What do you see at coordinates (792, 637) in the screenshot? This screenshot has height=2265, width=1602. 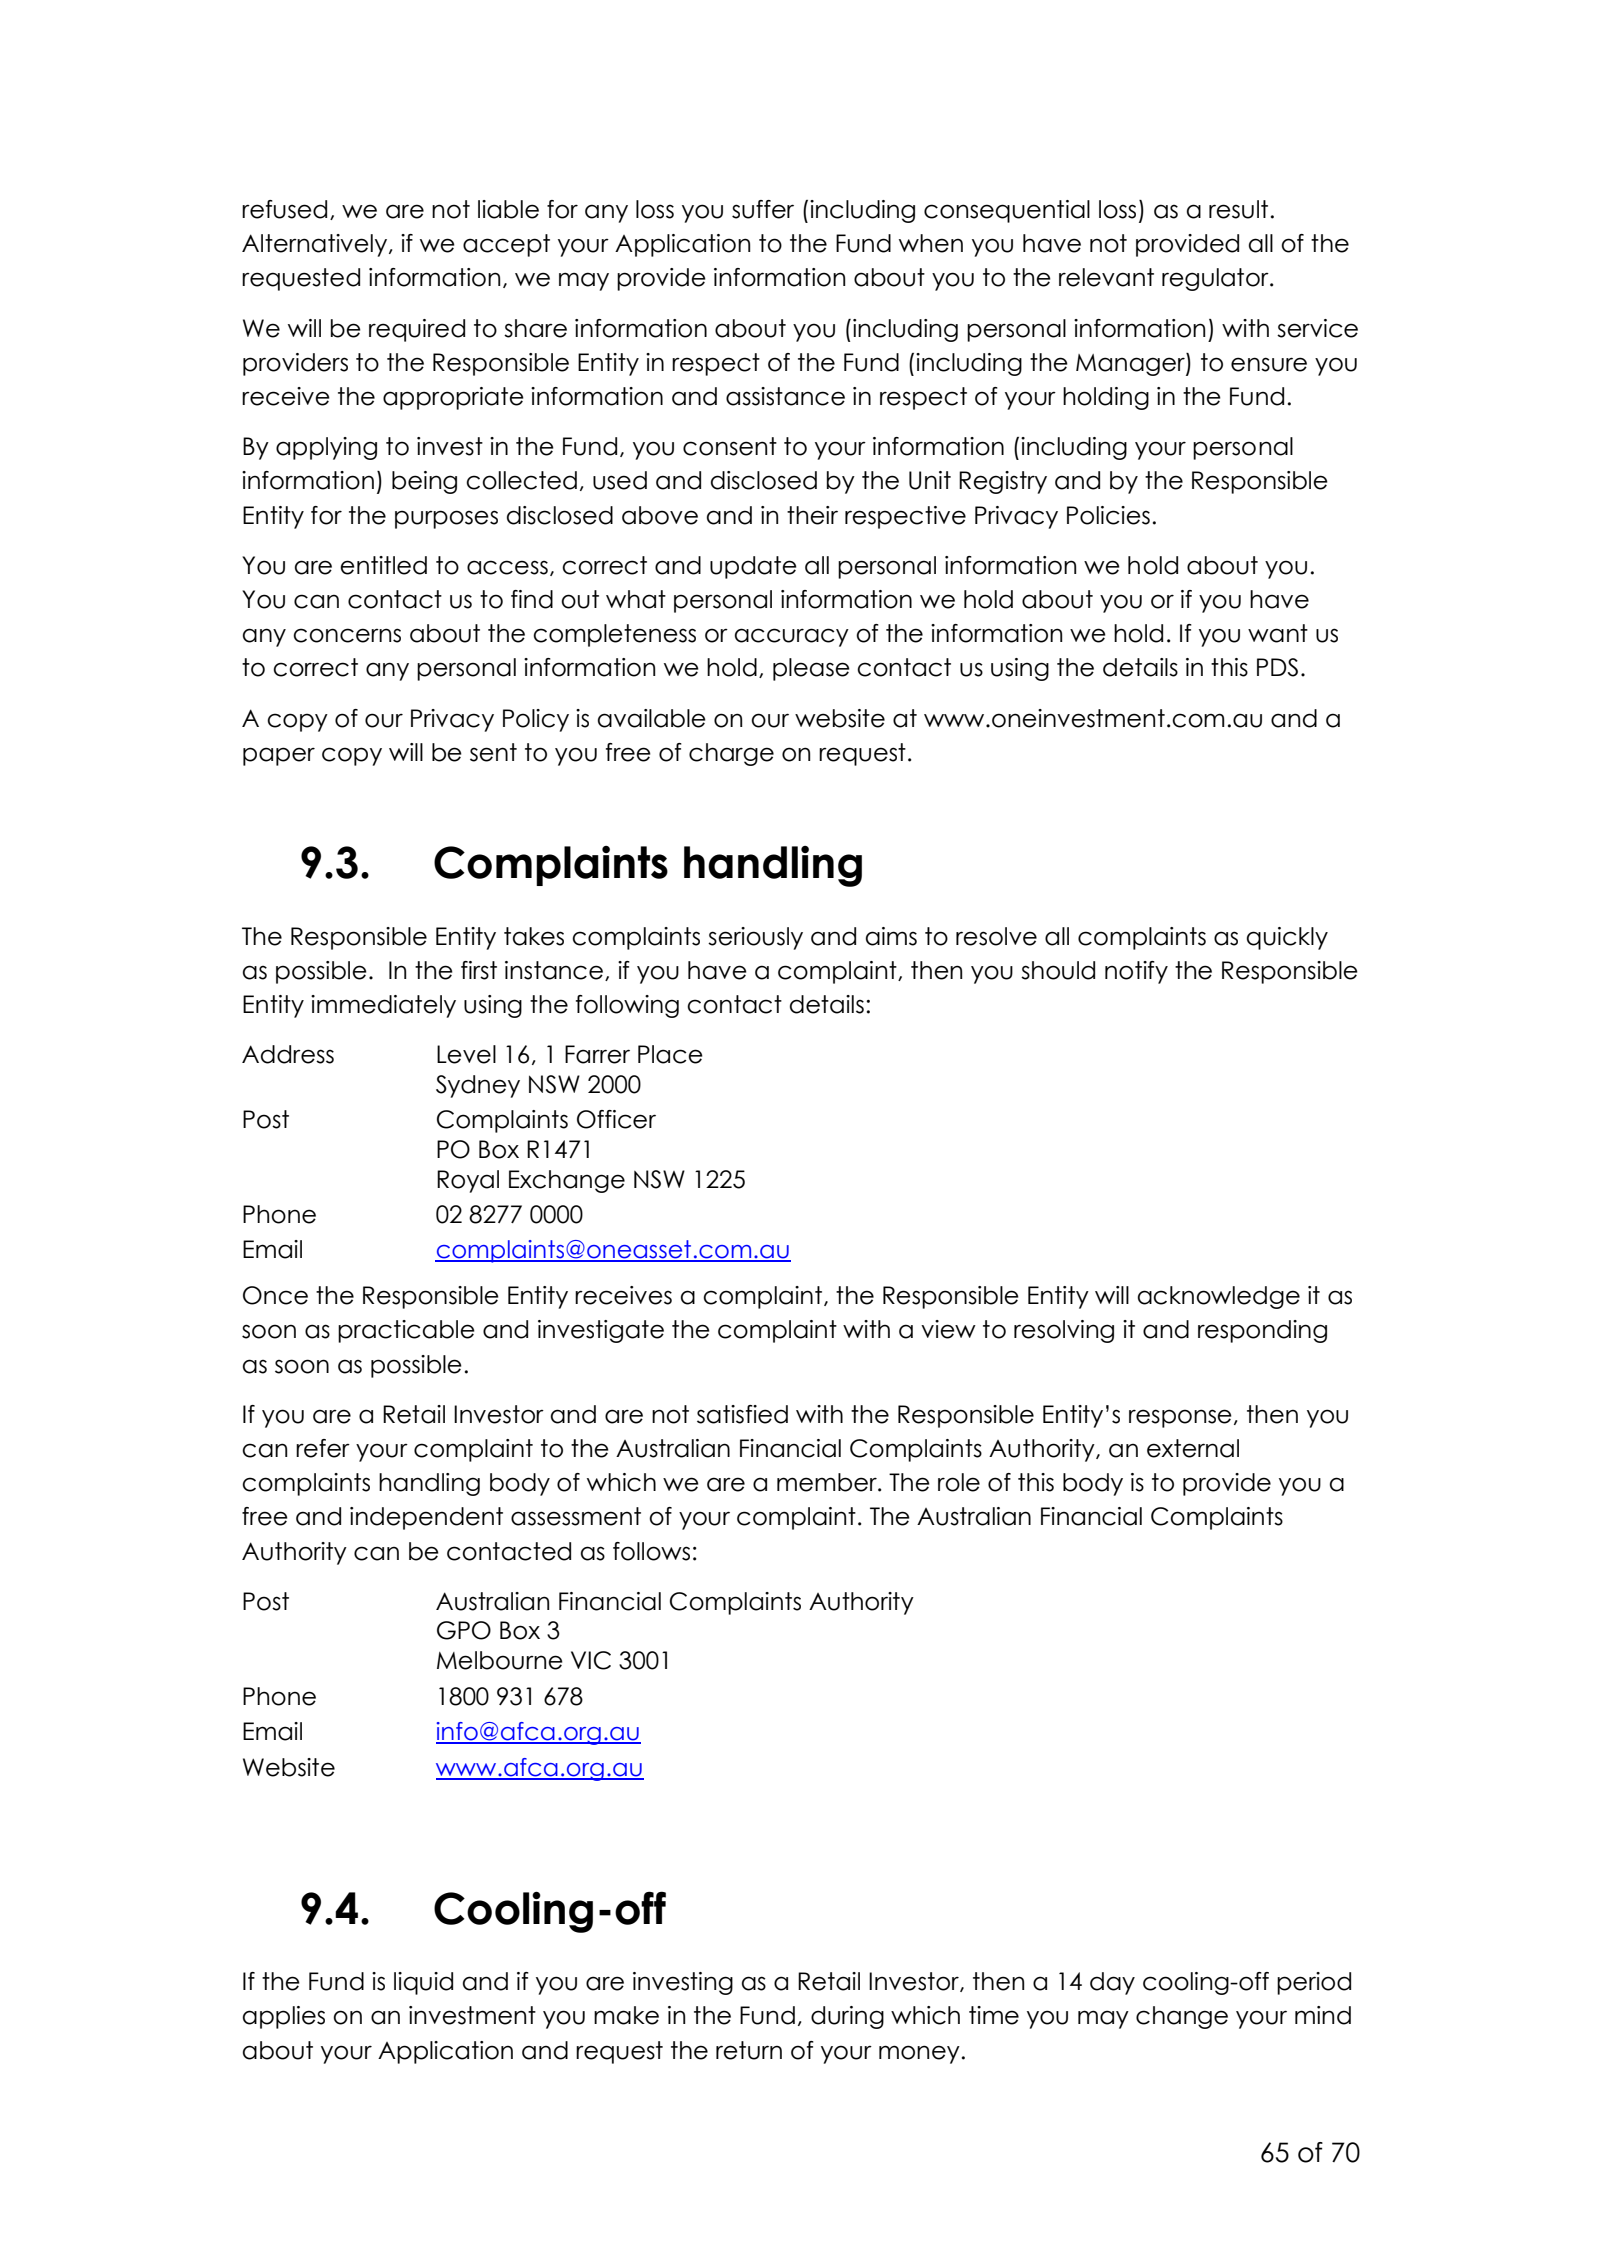 I see `accuracy` at bounding box center [792, 637].
